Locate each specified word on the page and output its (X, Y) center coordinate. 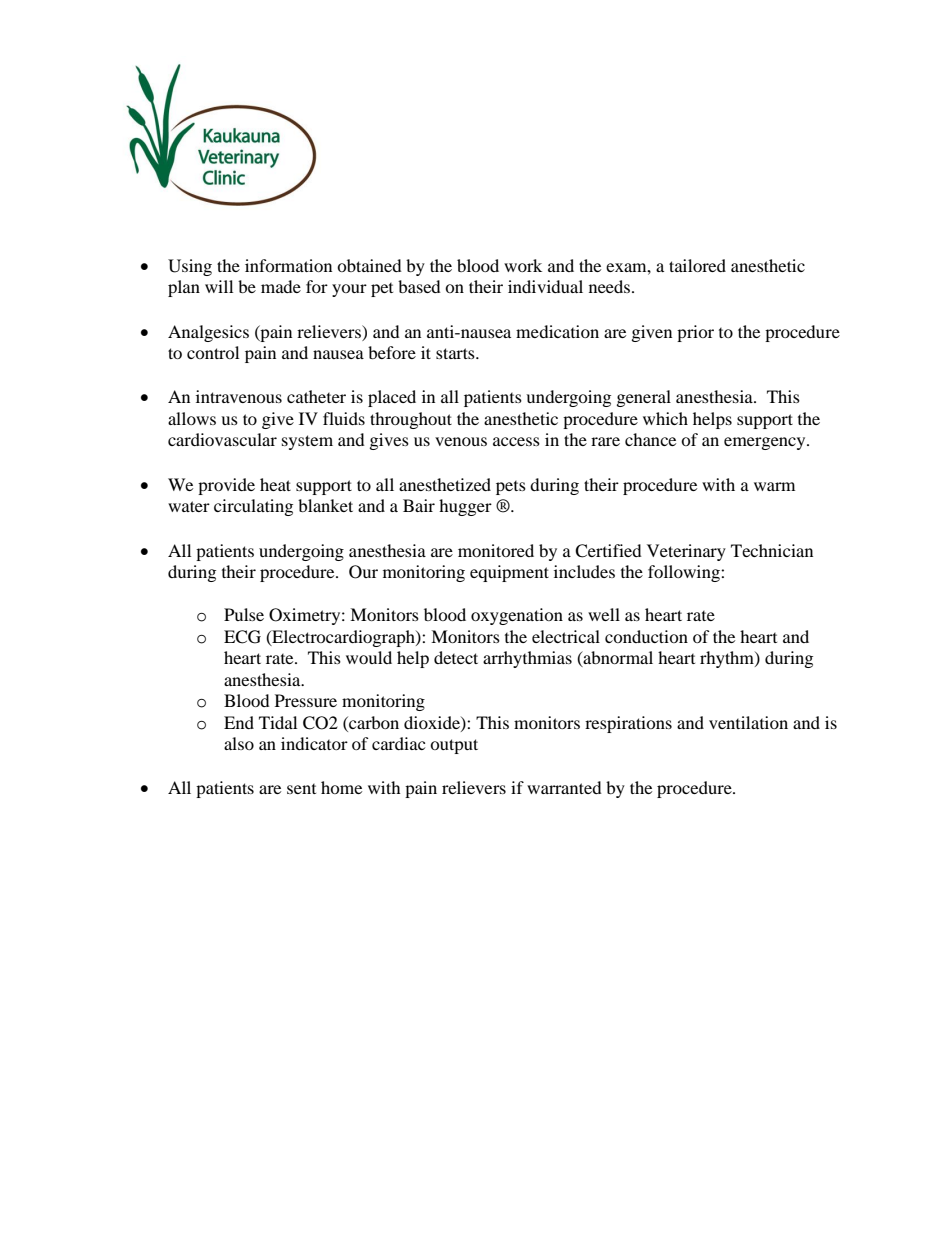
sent (301, 789)
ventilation (748, 722)
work (523, 265)
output (454, 746)
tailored (697, 265)
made (281, 286)
